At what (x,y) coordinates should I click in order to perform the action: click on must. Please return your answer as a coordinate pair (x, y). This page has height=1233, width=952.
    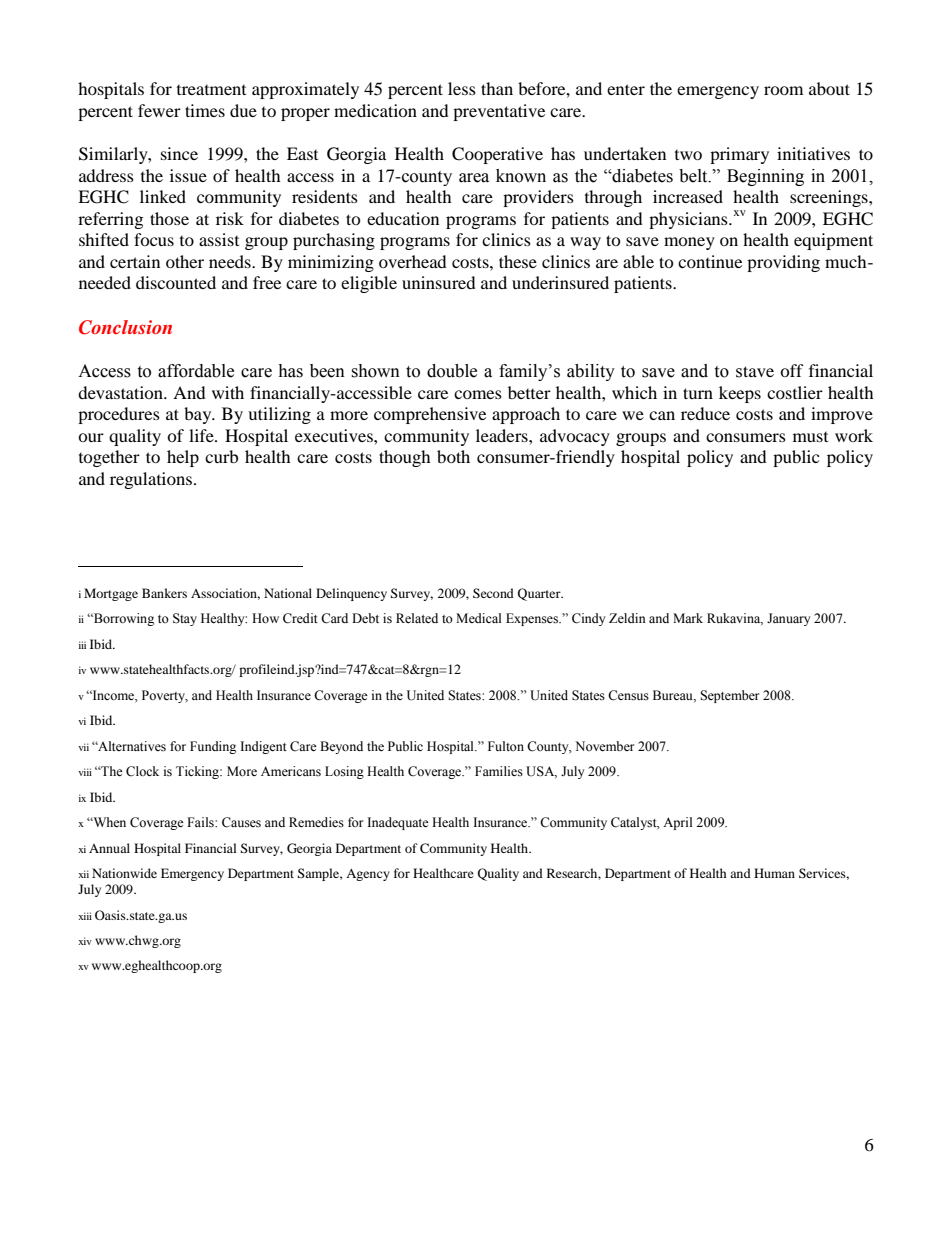
    Looking at the image, I should click on (810, 437).
